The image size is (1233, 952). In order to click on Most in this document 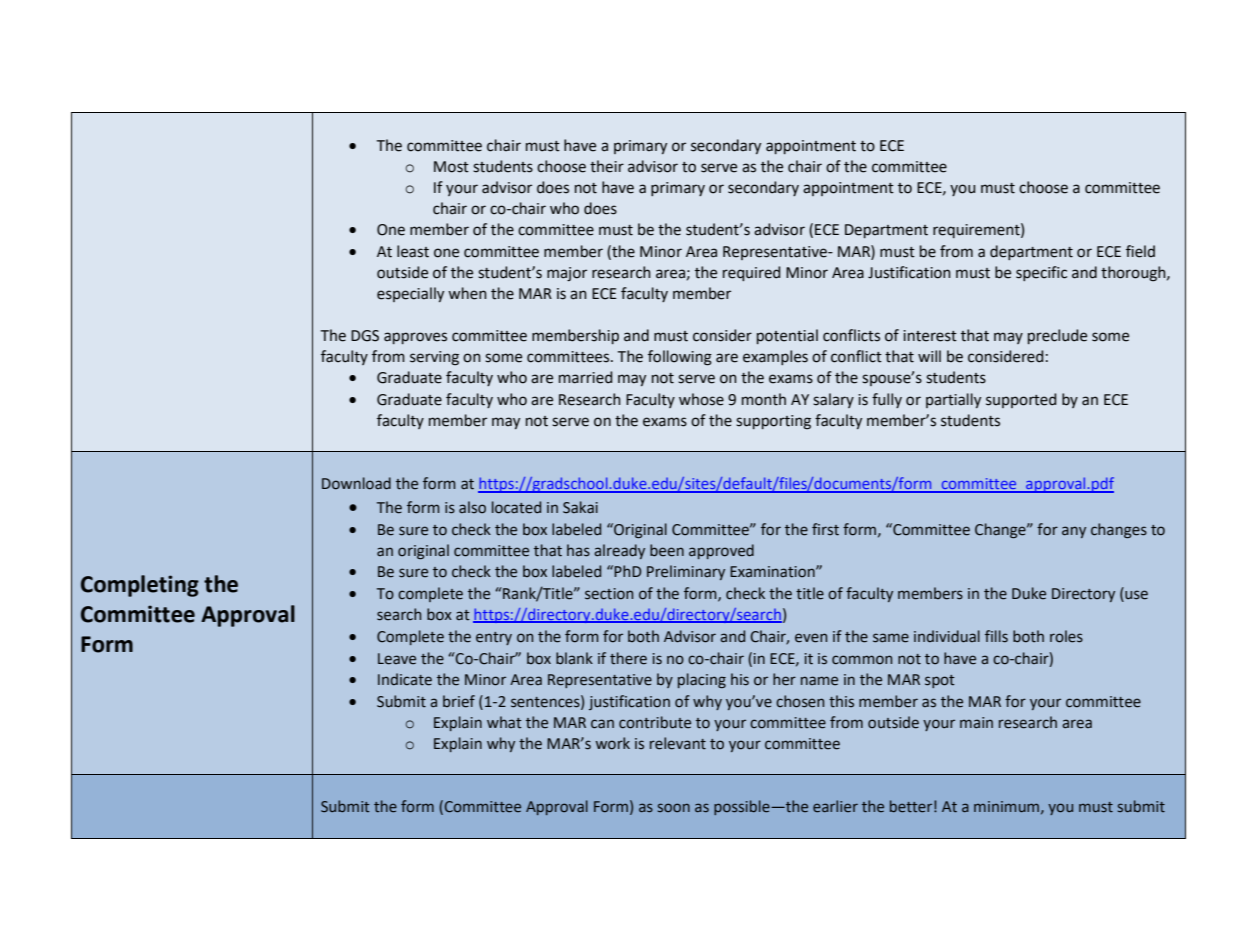, I will do `click(451, 167)`.
